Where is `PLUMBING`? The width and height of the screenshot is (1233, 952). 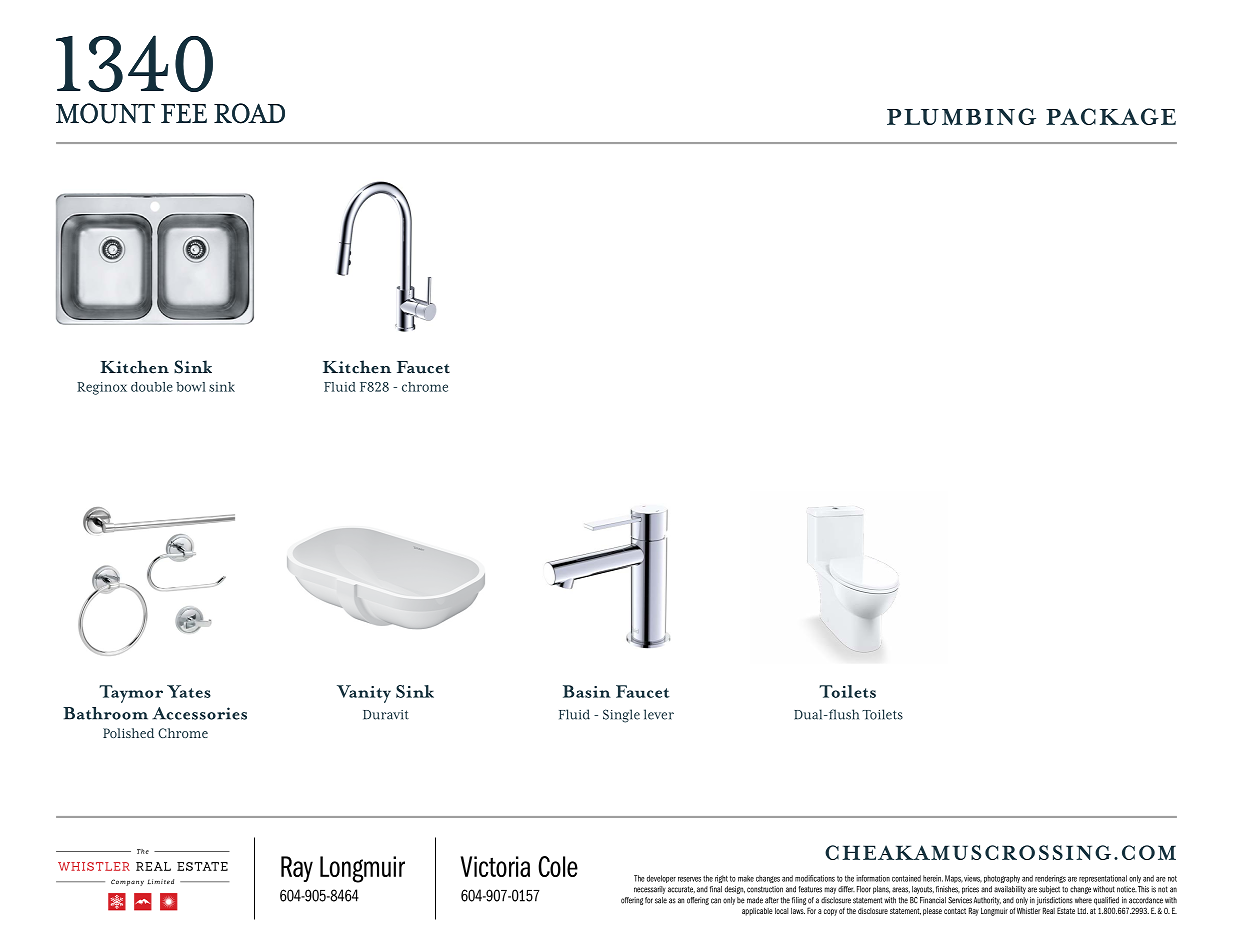 PLUMBING is located at coordinates (961, 116).
